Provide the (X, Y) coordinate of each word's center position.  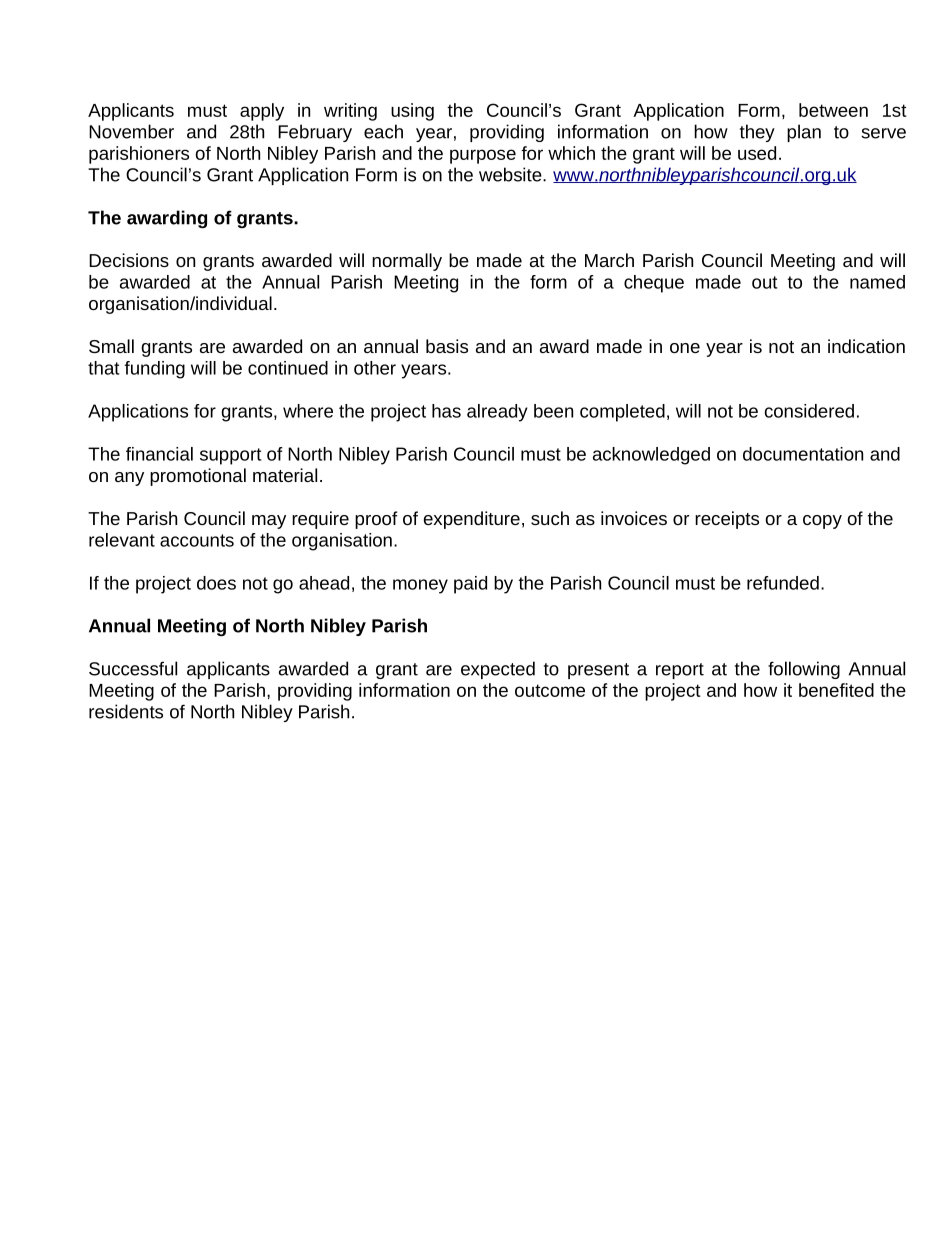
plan (804, 133)
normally (407, 262)
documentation (803, 454)
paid (470, 585)
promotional (198, 477)
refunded (783, 583)
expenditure (472, 520)
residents (126, 711)
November (131, 131)
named (877, 282)
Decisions (129, 260)
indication (866, 346)
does (216, 583)
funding (154, 370)
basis (447, 346)
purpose (483, 156)
